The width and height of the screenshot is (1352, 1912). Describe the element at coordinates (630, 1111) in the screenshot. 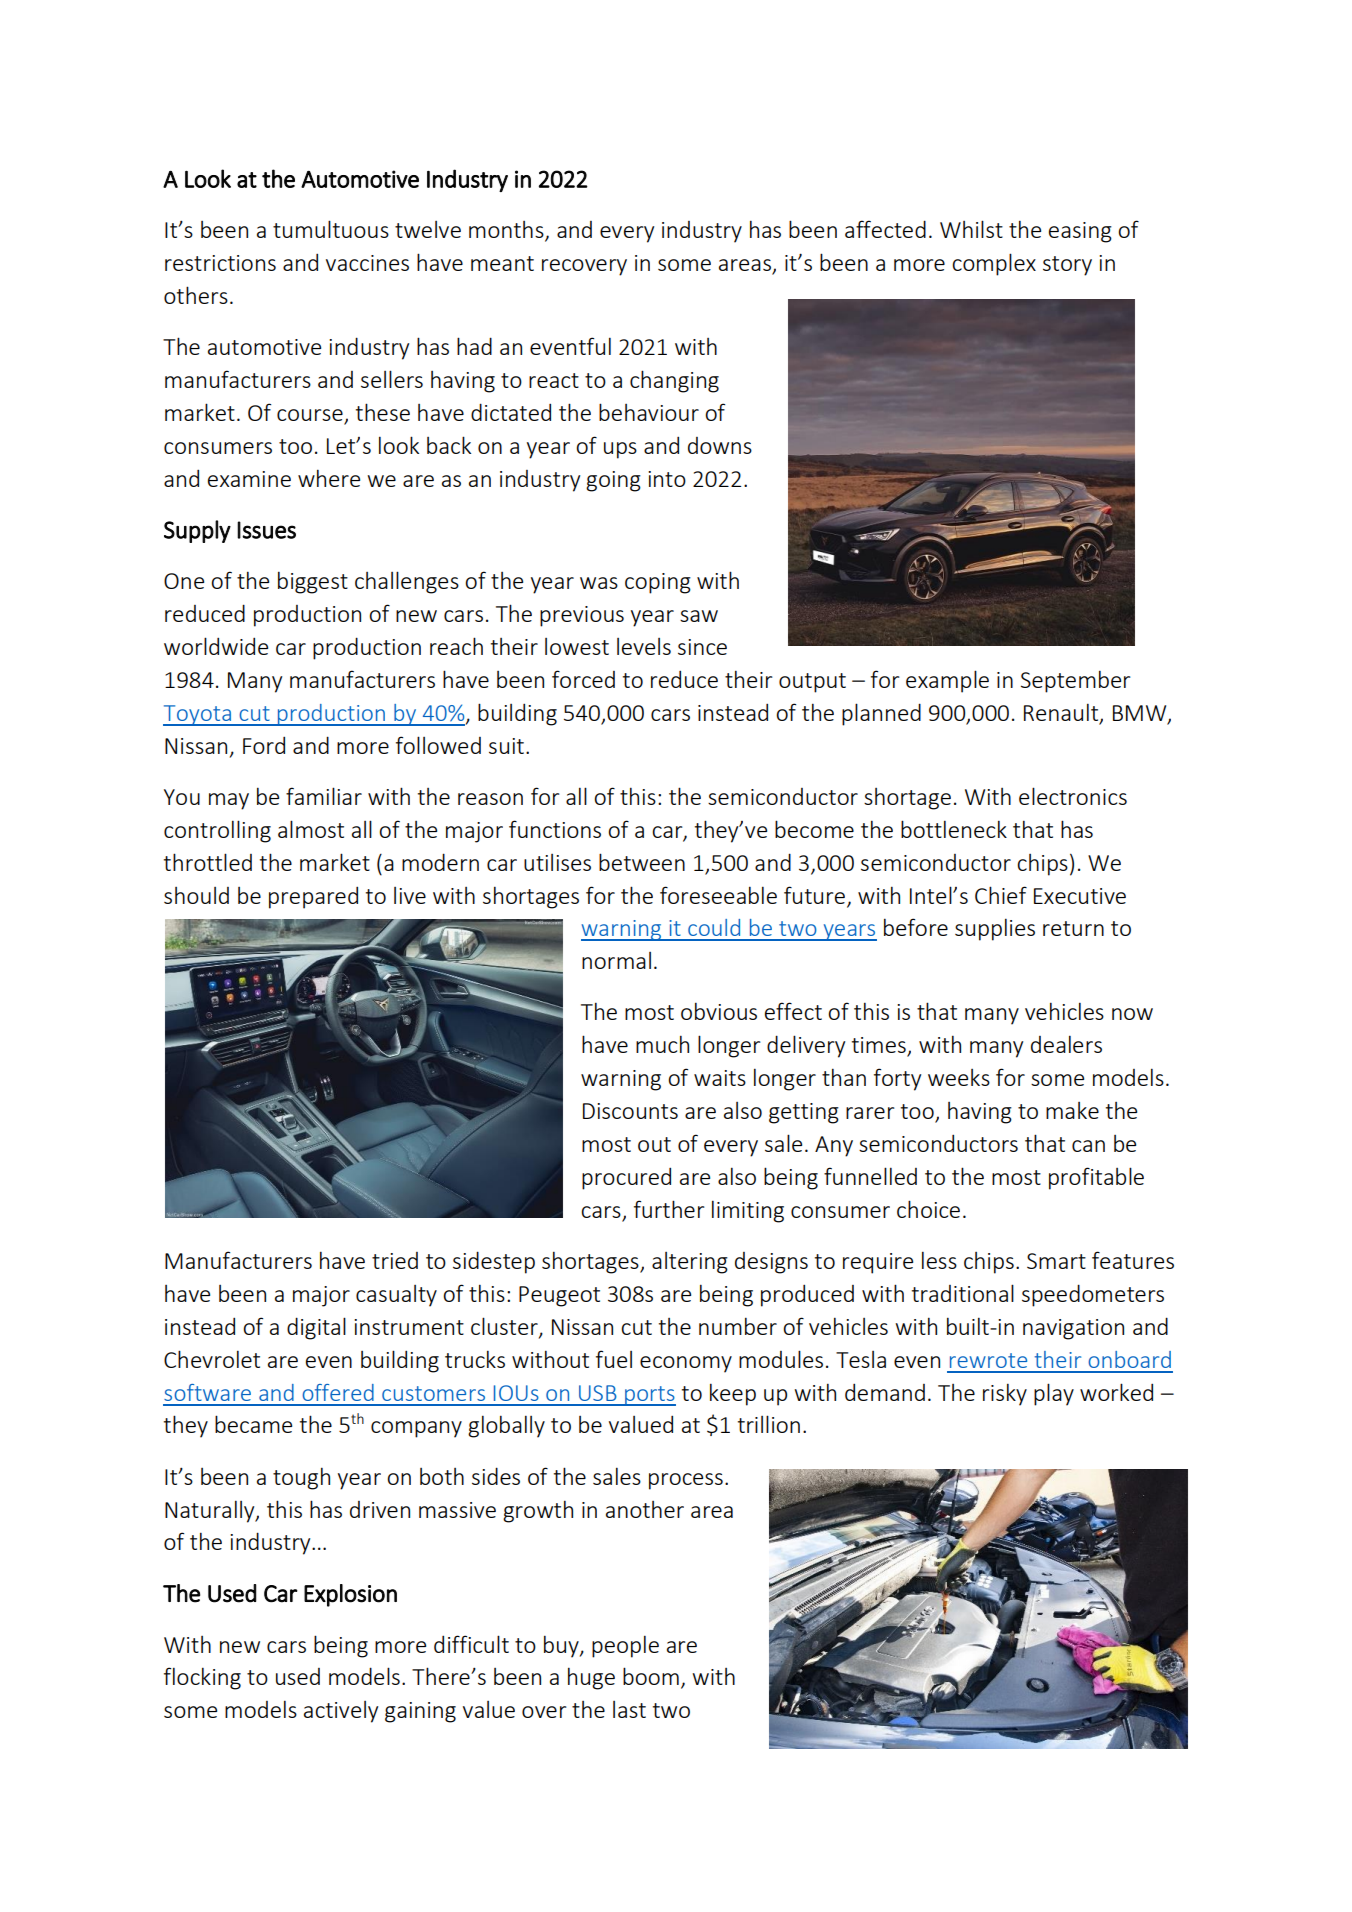

I see `Discounts` at that location.
